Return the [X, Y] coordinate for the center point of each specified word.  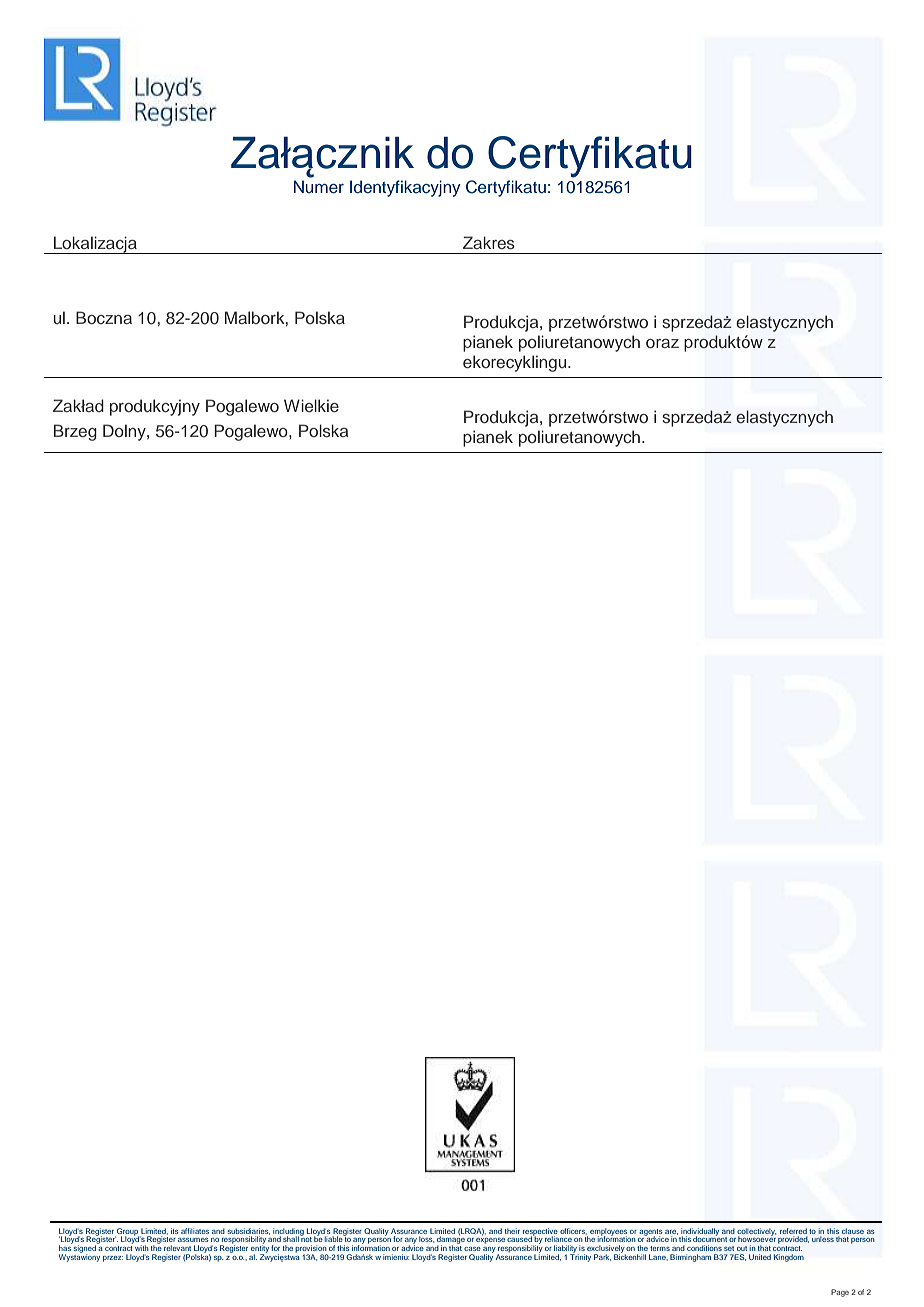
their [512, 1231]
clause [853, 1231]
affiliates [195, 1231]
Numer [319, 186]
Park [602, 1257]
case [472, 1249]
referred [793, 1231]
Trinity [580, 1257]
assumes [193, 1240]
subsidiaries [249, 1231]
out [742, 1248]
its [175, 1231]
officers [573, 1231]
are [671, 1232]
